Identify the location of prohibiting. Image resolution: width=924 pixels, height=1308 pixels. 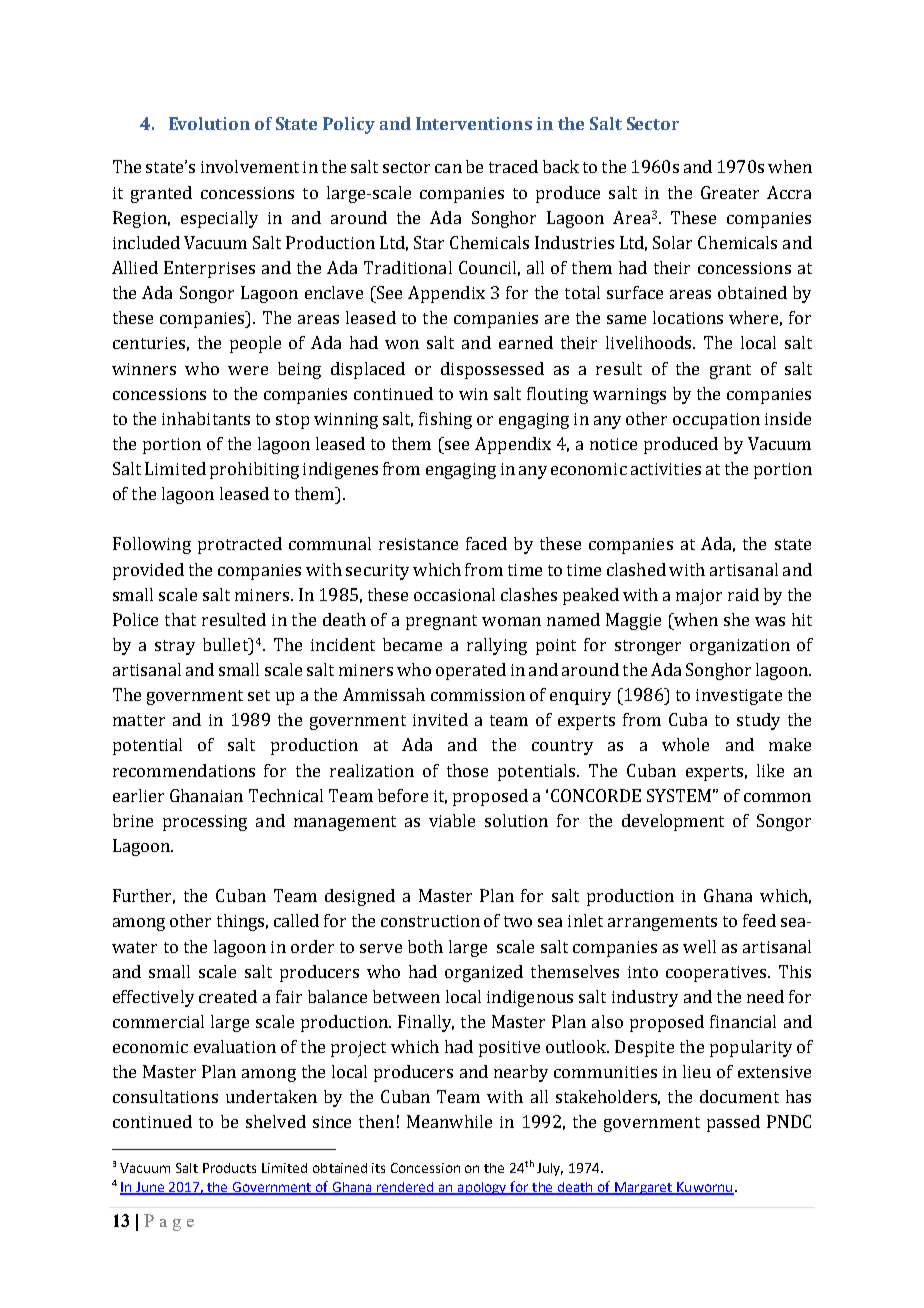
(254, 470).
